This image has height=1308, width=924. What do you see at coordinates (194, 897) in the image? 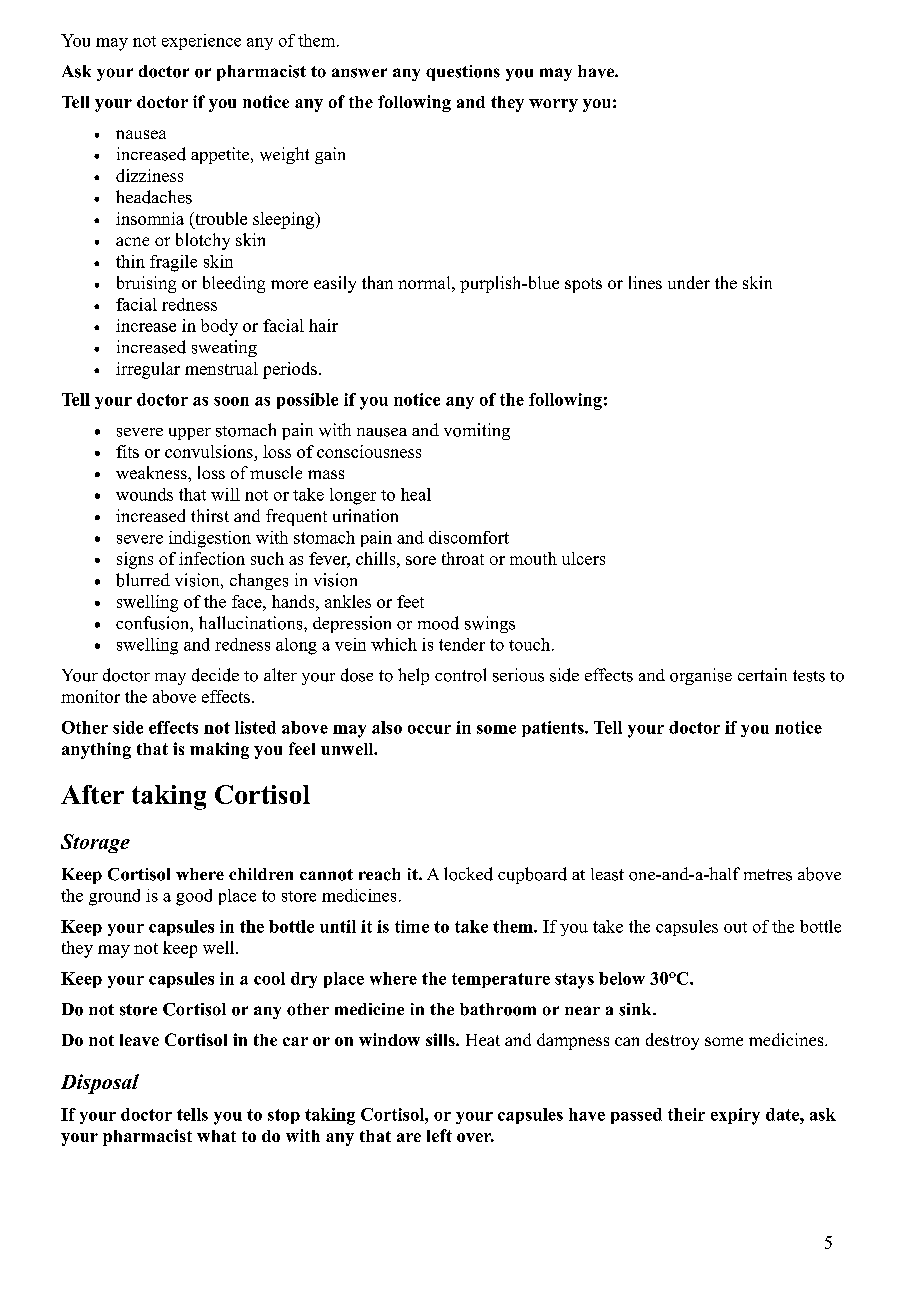
I see `good` at bounding box center [194, 897].
